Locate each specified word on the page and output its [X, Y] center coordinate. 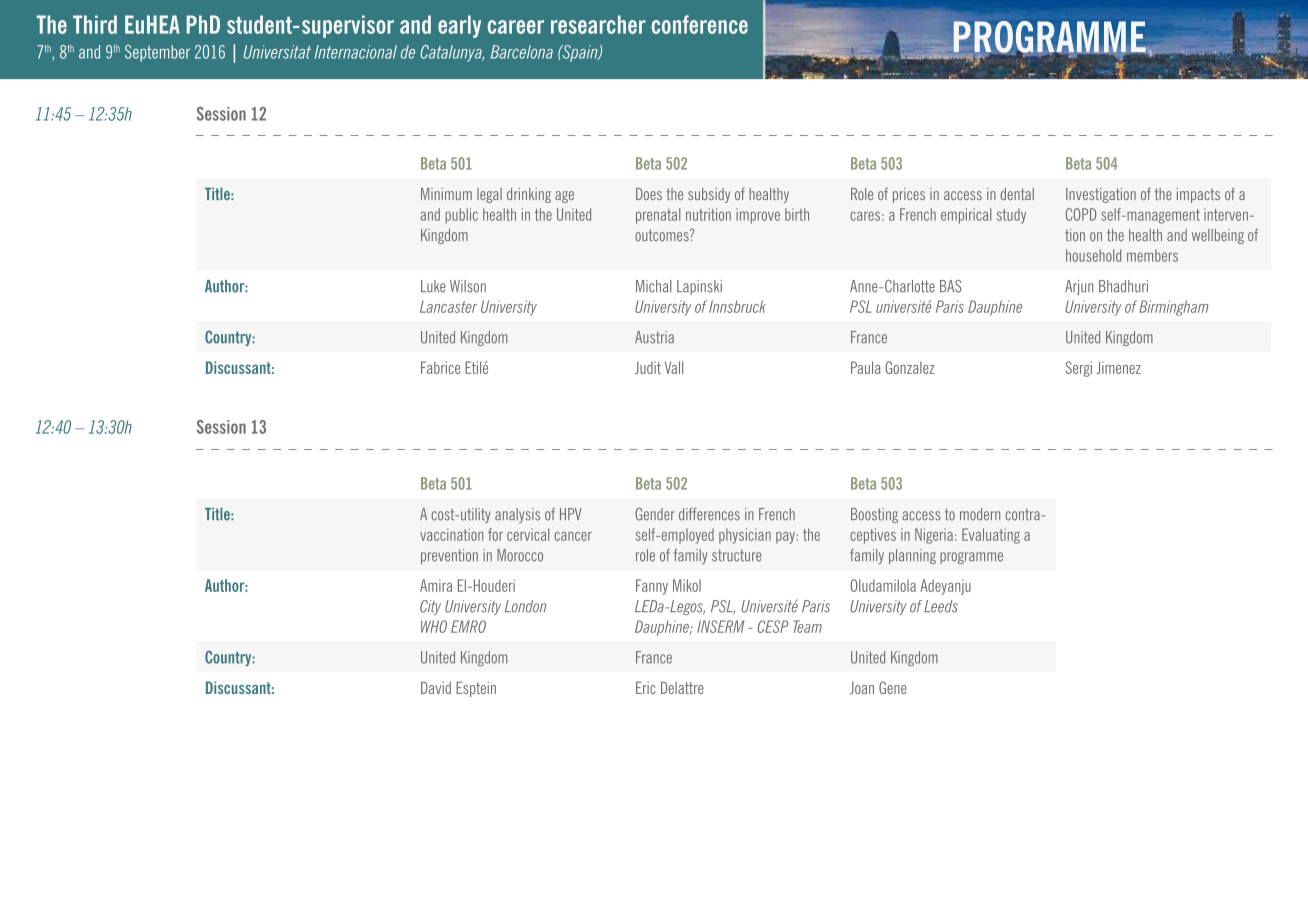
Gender [655, 514]
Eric [646, 687]
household [1093, 255]
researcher [598, 24]
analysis [517, 515]
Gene [893, 687]
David [436, 687]
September [157, 53]
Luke [433, 286]
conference [700, 24]
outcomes [663, 235]
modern [980, 514]
